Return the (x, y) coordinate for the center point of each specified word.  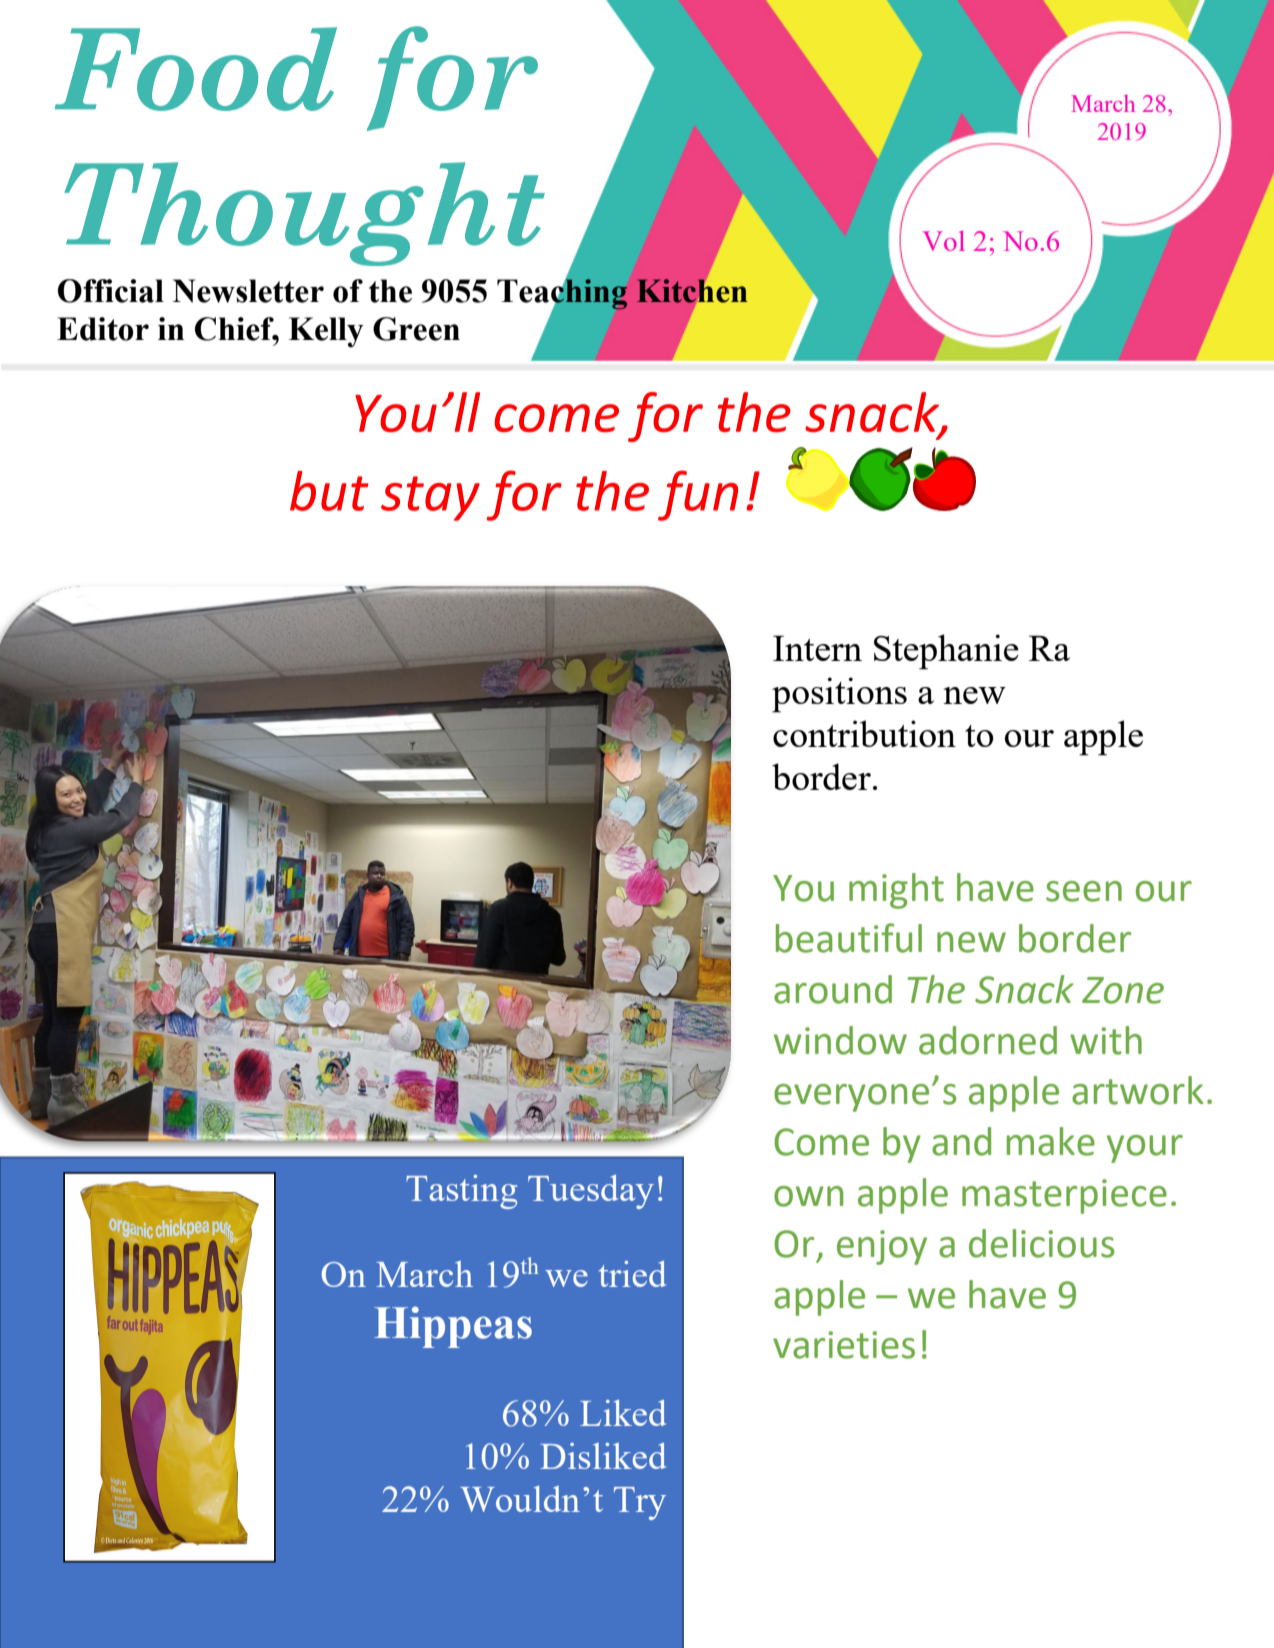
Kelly (326, 332)
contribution (864, 733)
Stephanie (946, 652)
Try (640, 1503)
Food (196, 69)
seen (1084, 891)
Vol (943, 240)
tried (633, 1274)
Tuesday (591, 1192)
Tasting (461, 1192)
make (1051, 1141)
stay (430, 498)
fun (698, 495)
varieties (844, 1345)
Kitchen (692, 291)
